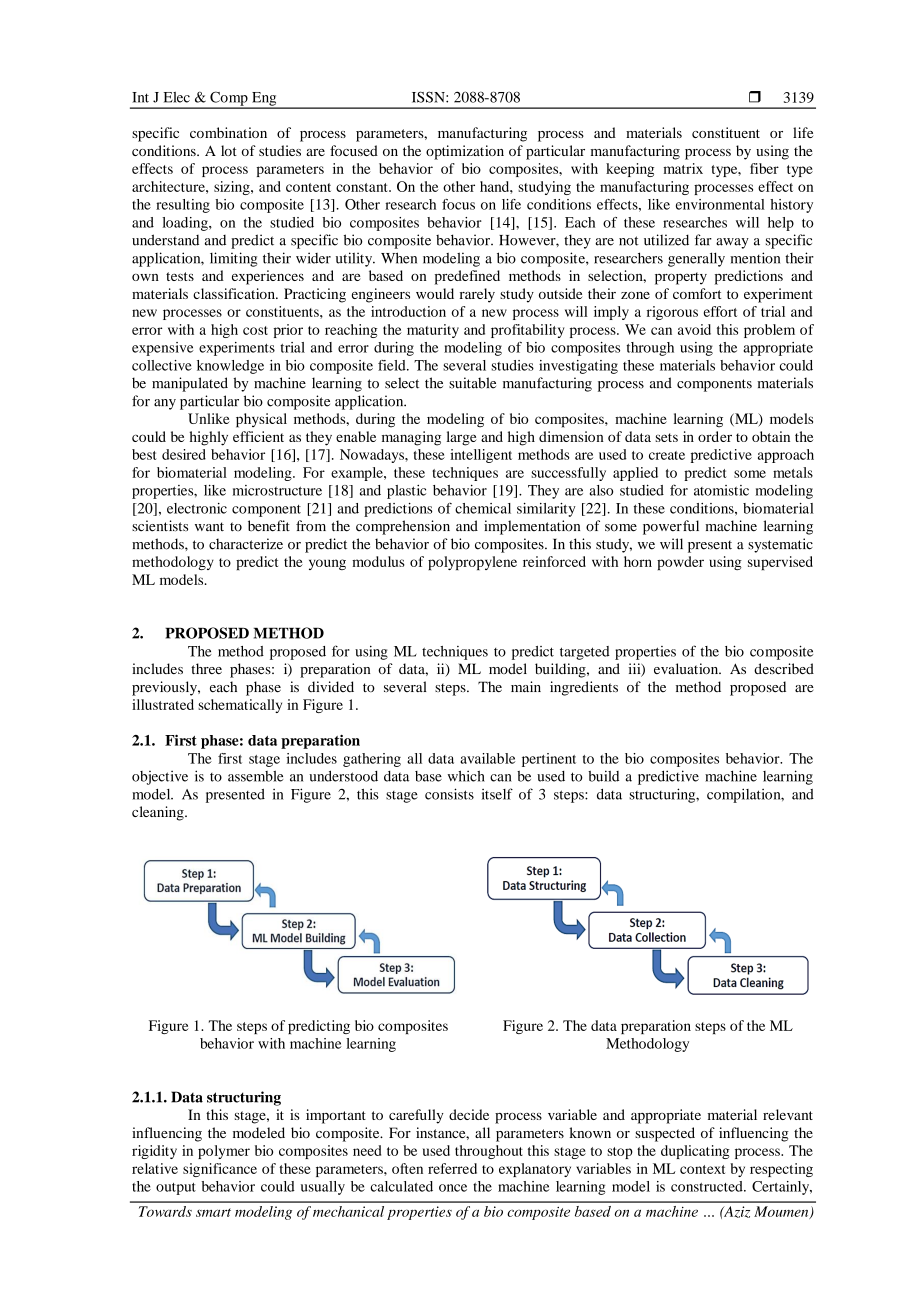  Describe the element at coordinates (465, 152) in the screenshot. I see `optimization` at that location.
